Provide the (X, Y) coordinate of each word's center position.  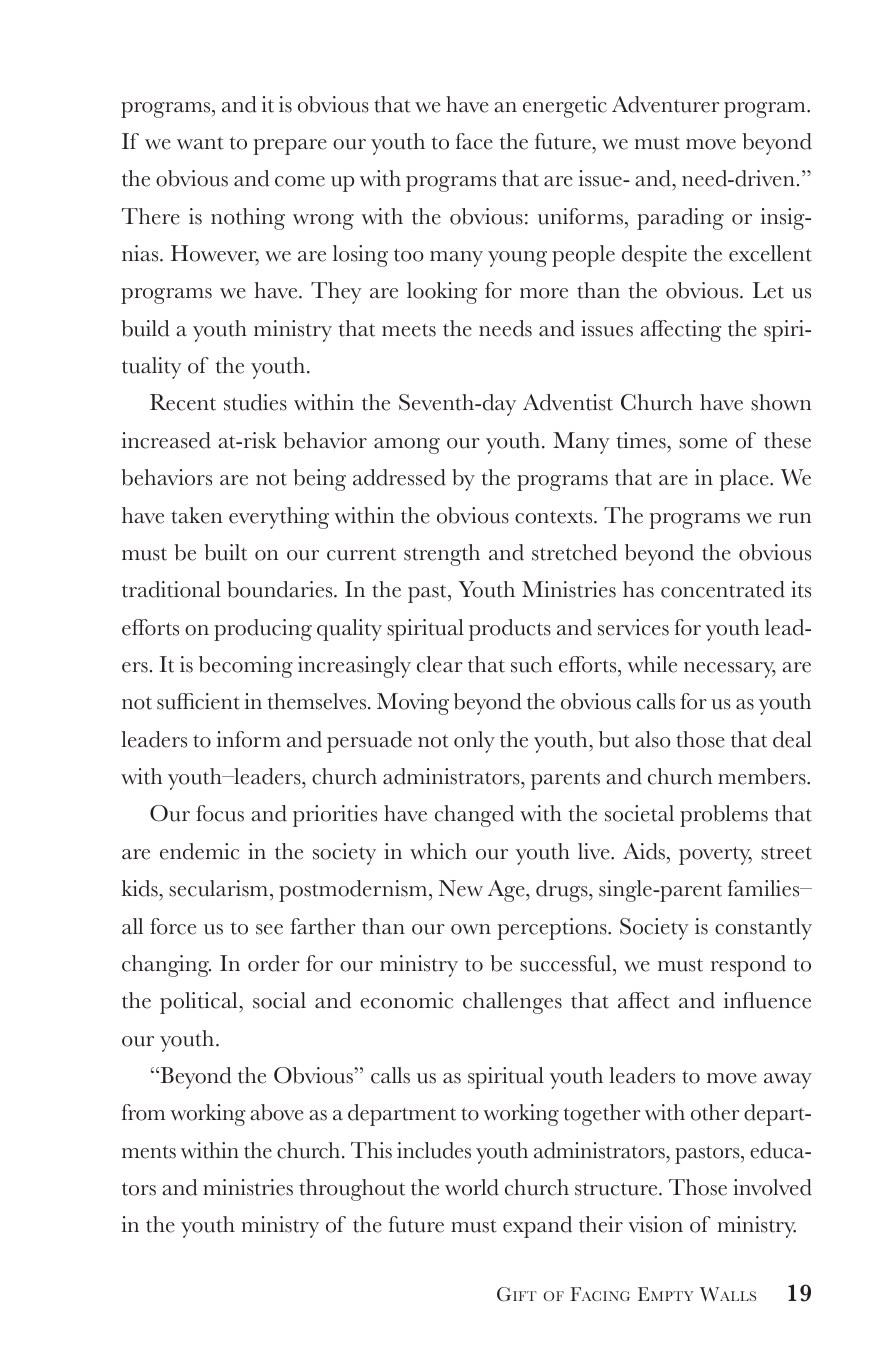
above (277, 1112)
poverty (715, 855)
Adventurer (666, 104)
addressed (399, 477)
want (200, 143)
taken (197, 515)
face (474, 141)
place (745, 480)
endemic (200, 851)
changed (474, 816)
